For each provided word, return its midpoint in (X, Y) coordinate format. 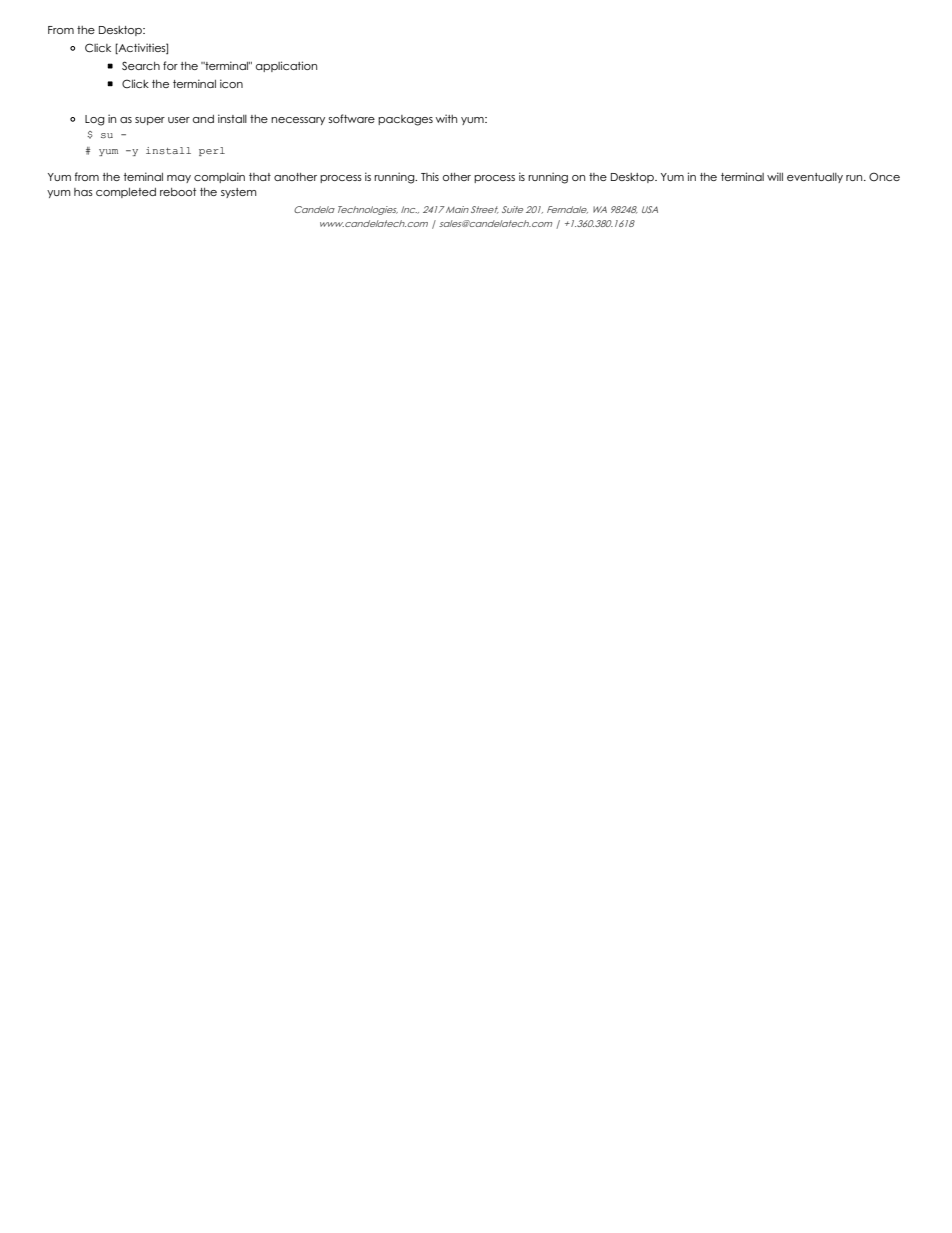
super (150, 121)
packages (405, 120)
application (286, 66)
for (170, 65)
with (446, 118)
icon (231, 83)
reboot (178, 192)
